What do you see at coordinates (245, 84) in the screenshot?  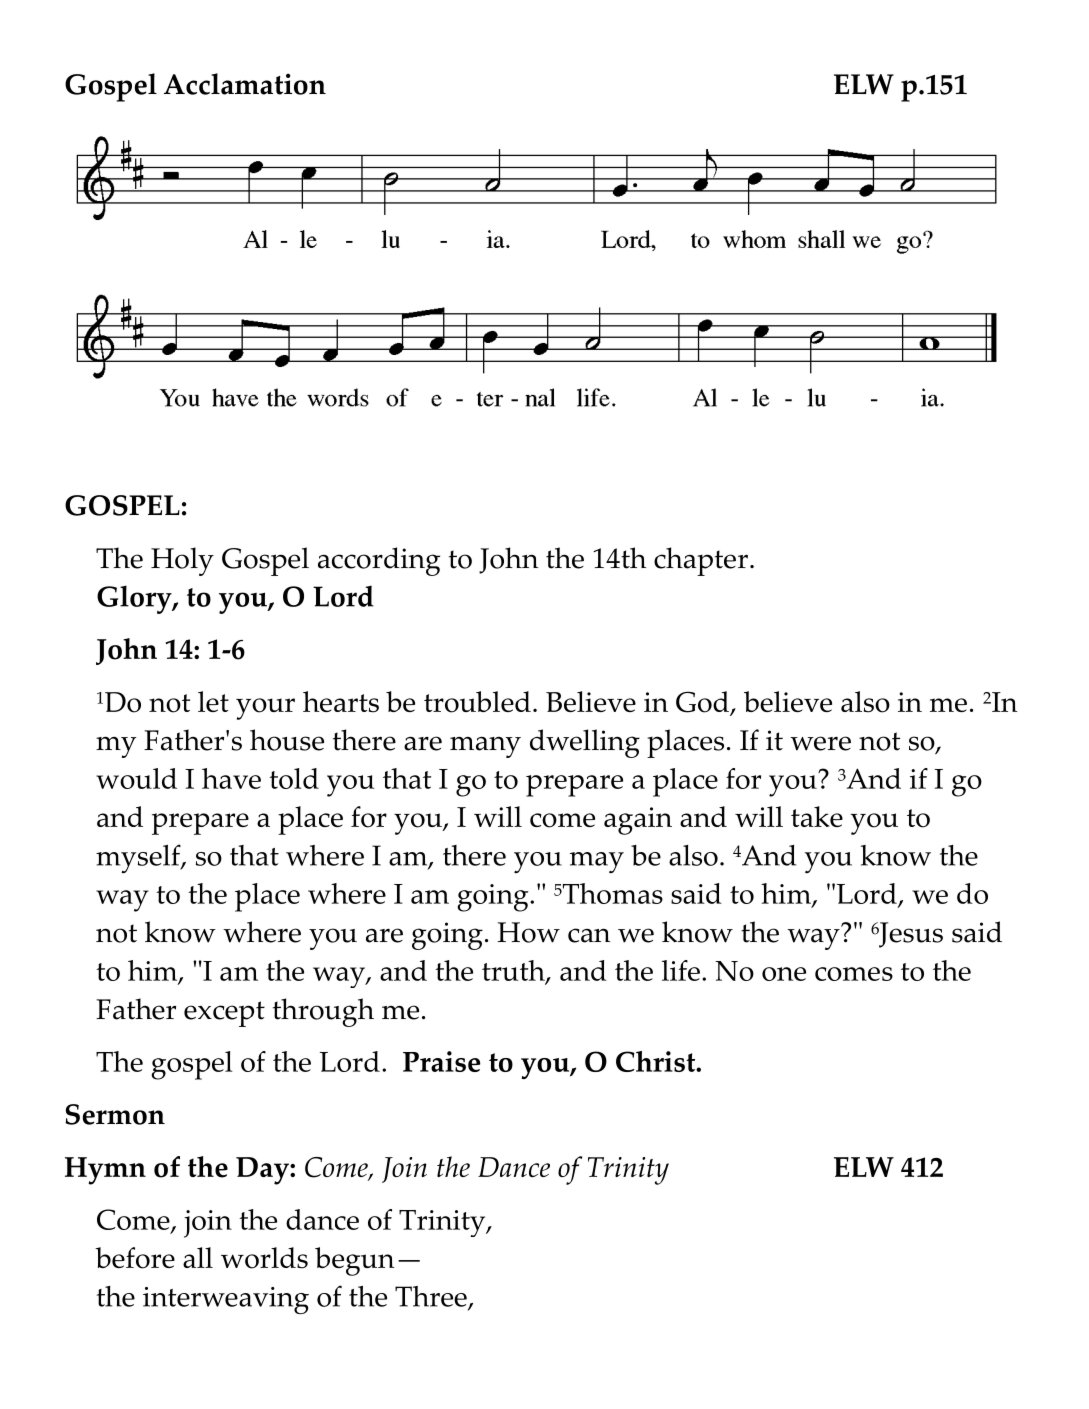 I see `Acclamation` at bounding box center [245, 84].
